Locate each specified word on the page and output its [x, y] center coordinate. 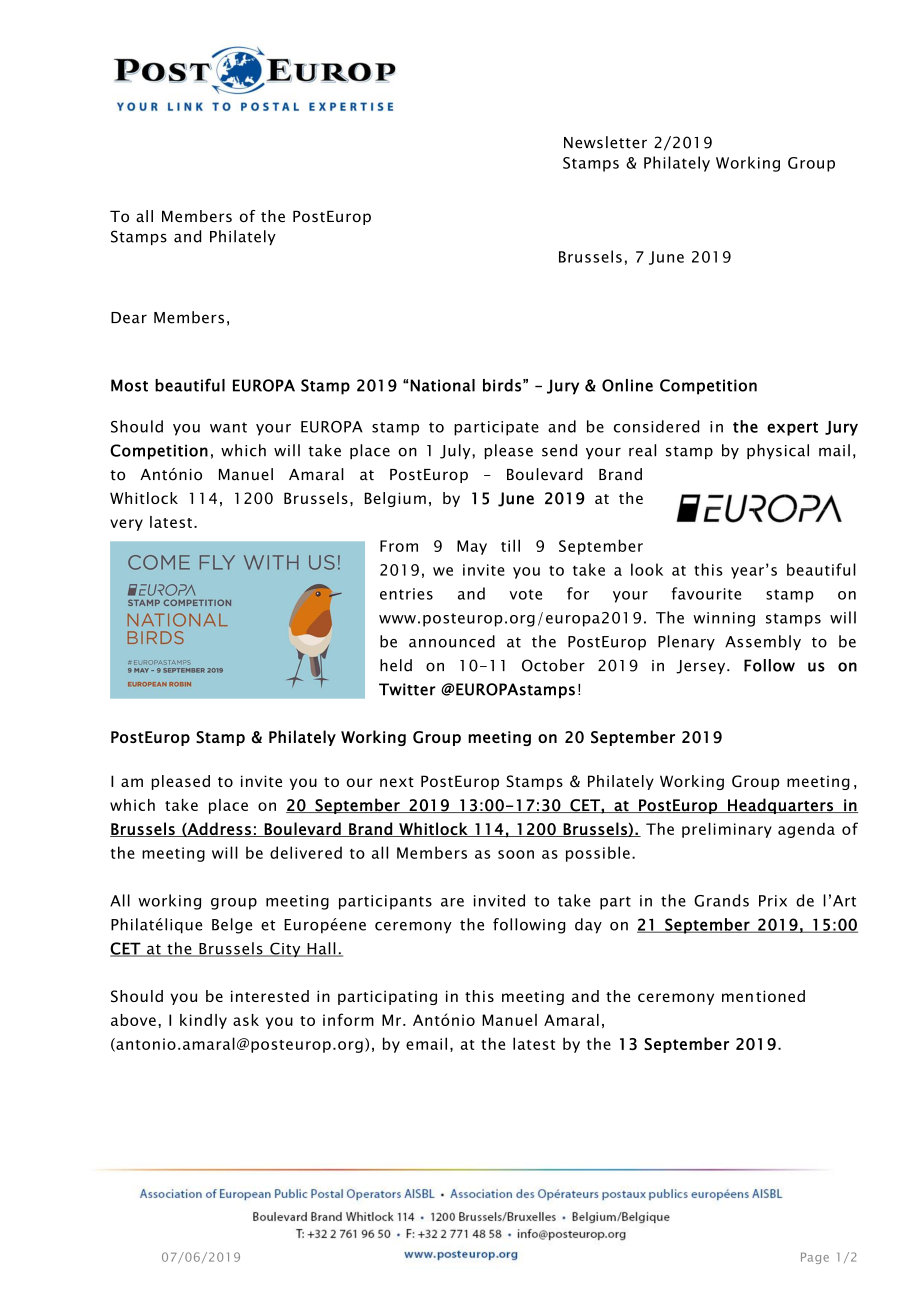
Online [627, 385]
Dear [129, 318]
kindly [203, 1021]
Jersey [702, 667]
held [396, 665]
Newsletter [605, 142]
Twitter [407, 689]
